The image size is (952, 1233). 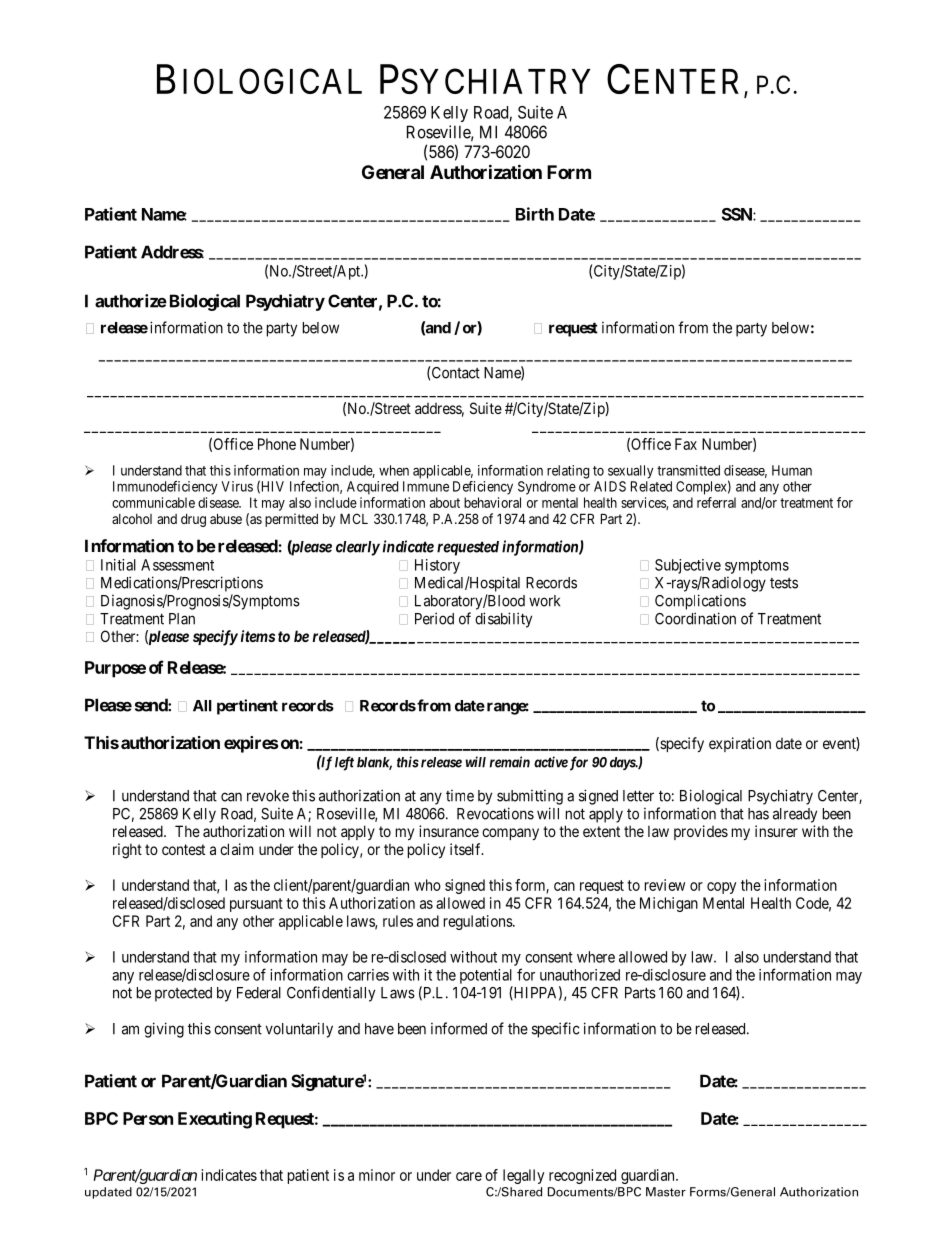 I want to click on Phone, so click(x=277, y=444).
